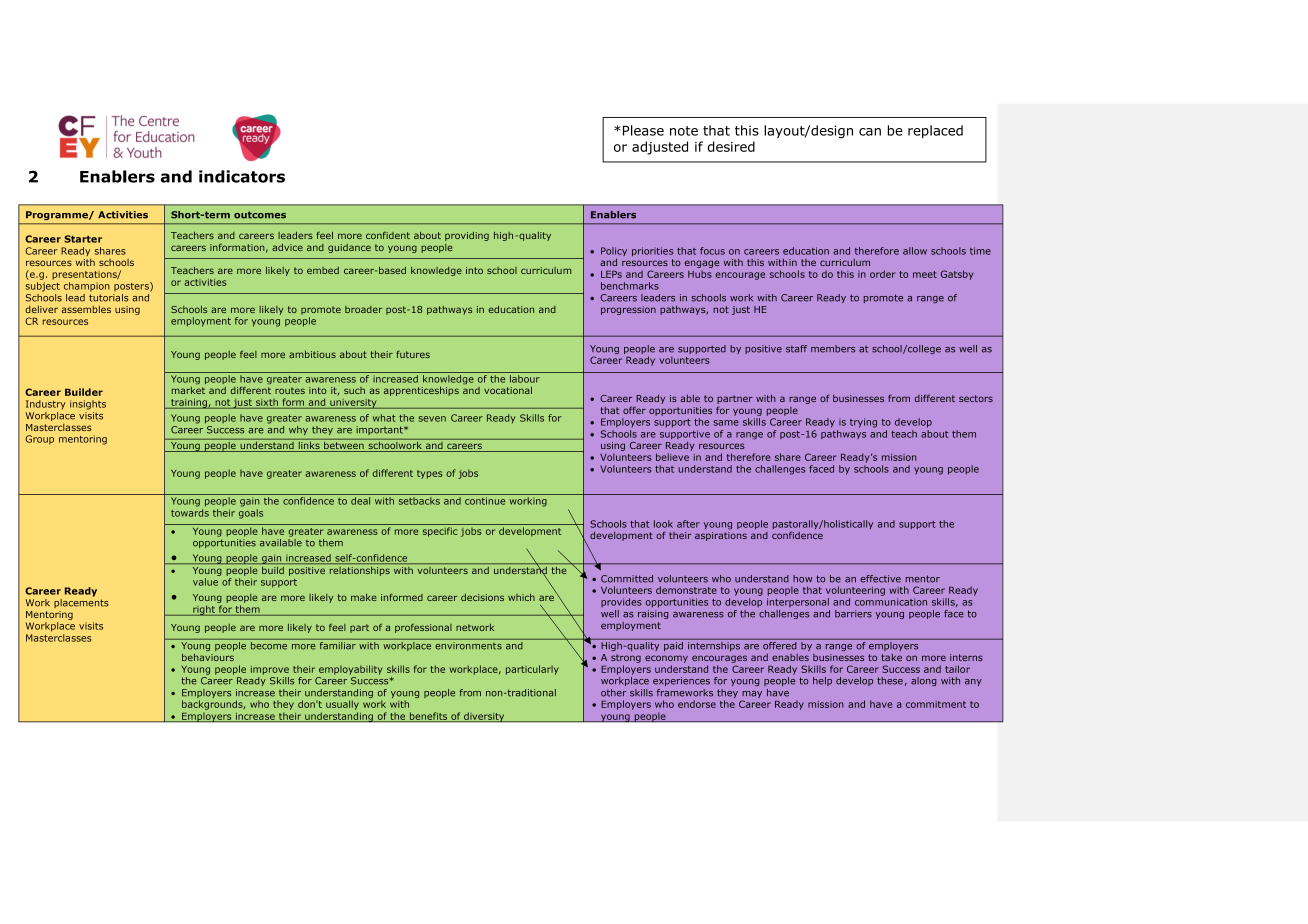  What do you see at coordinates (642, 130) in the image?
I see `Please` at bounding box center [642, 130].
